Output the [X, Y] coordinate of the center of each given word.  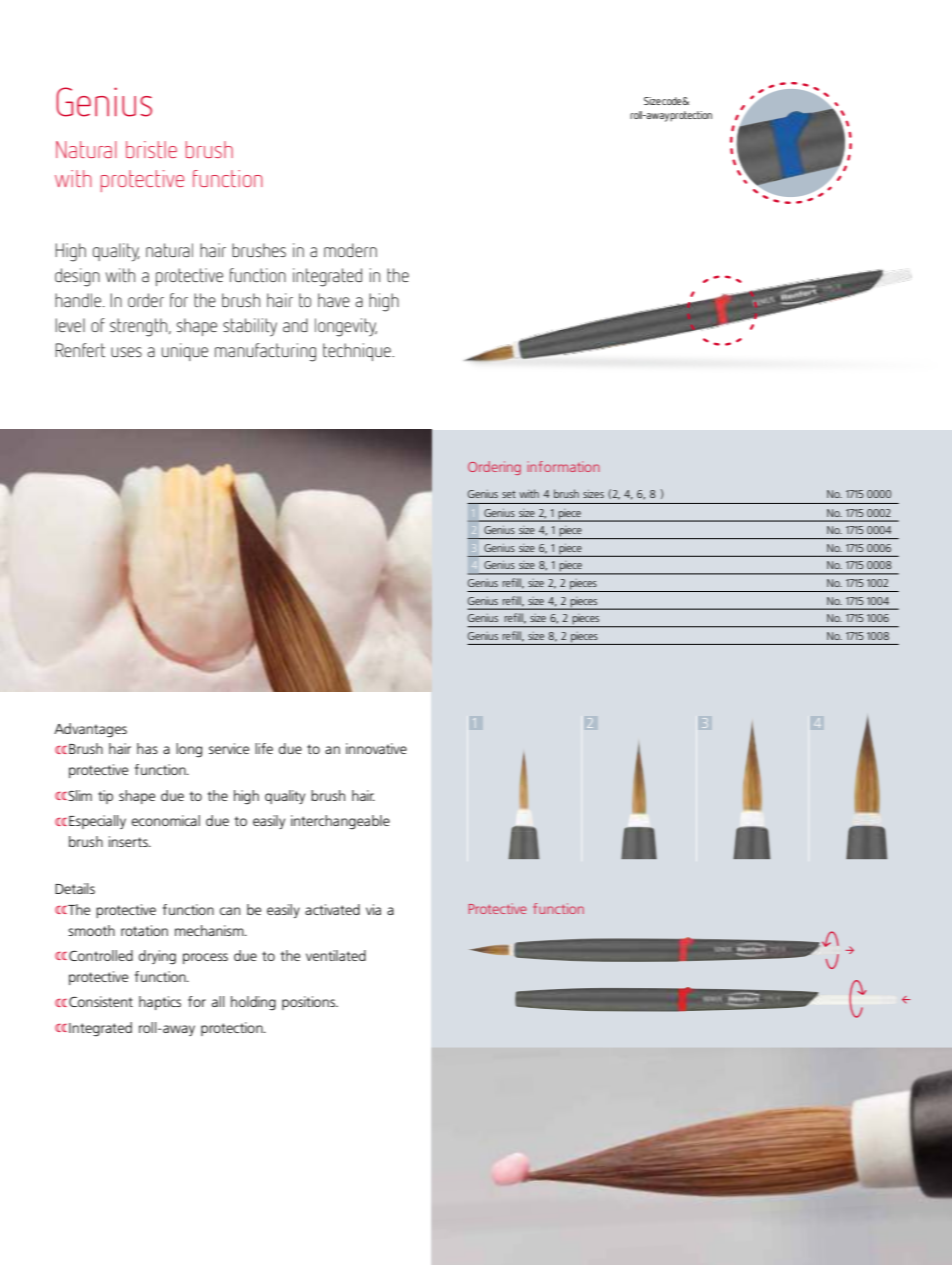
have [334, 300]
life [264, 748]
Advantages [90, 730]
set [509, 494]
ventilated [336, 955]
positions [310, 1003]
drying [157, 957]
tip [105, 797]
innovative [376, 748]
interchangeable [340, 822]
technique [358, 352]
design [77, 277]
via [373, 909]
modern [350, 250]
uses [126, 352]
